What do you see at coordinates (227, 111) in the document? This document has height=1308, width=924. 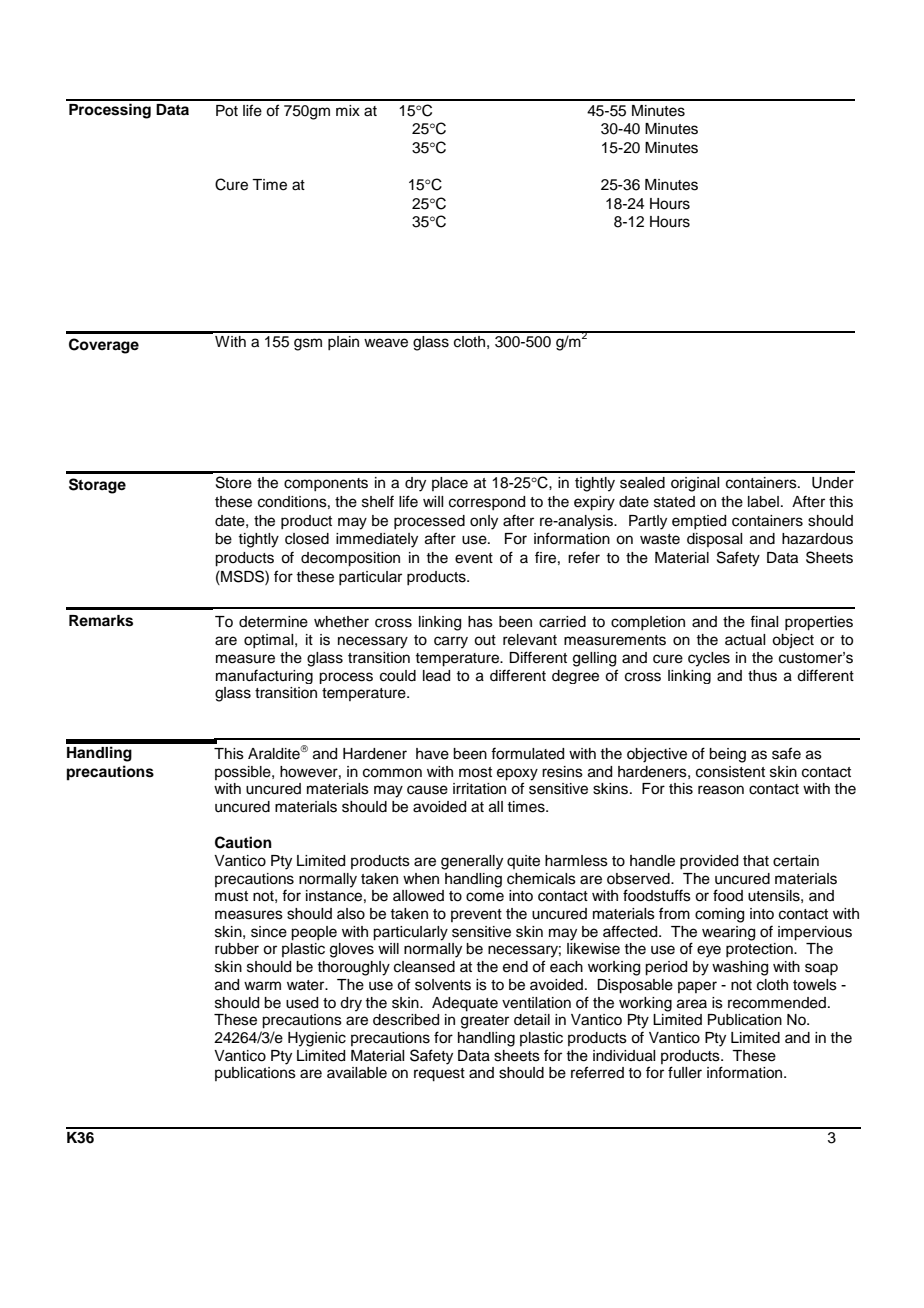 I see `Pot` at bounding box center [227, 111].
